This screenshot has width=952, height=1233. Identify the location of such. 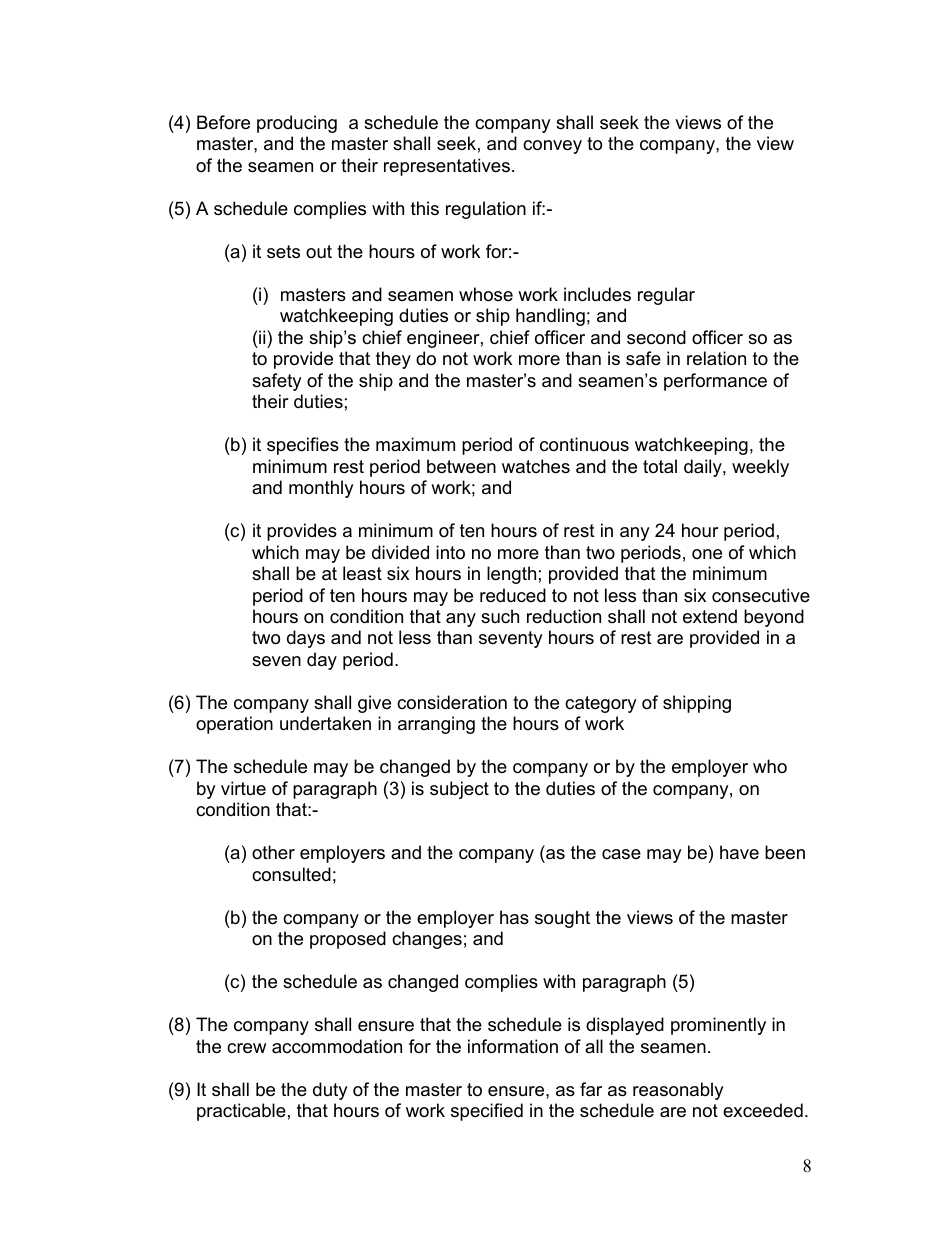
(500, 616).
